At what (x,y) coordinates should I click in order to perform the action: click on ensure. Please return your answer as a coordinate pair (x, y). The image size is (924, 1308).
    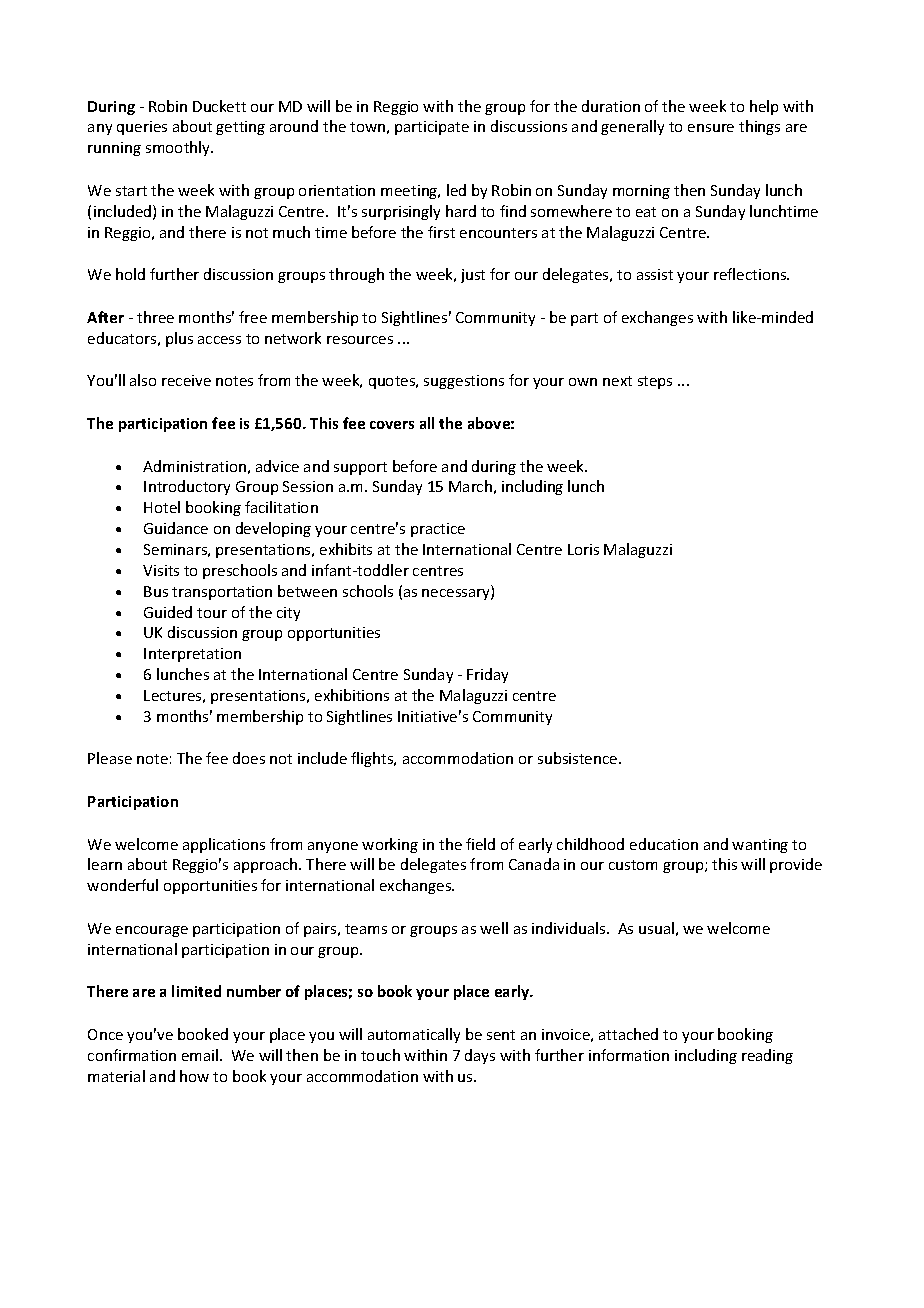
    Looking at the image, I should click on (711, 128).
